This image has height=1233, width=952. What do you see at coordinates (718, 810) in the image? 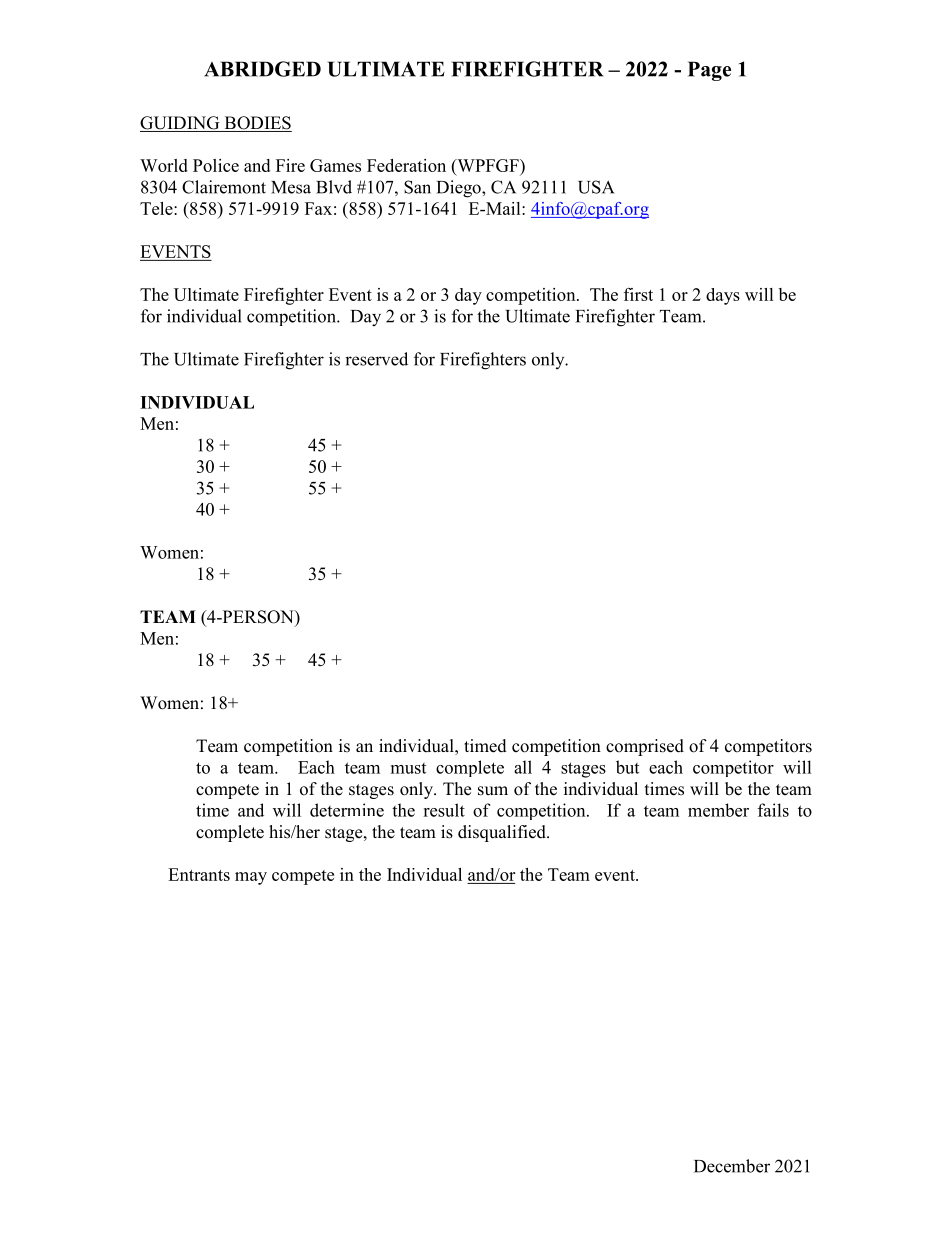
I see `member` at bounding box center [718, 810].
